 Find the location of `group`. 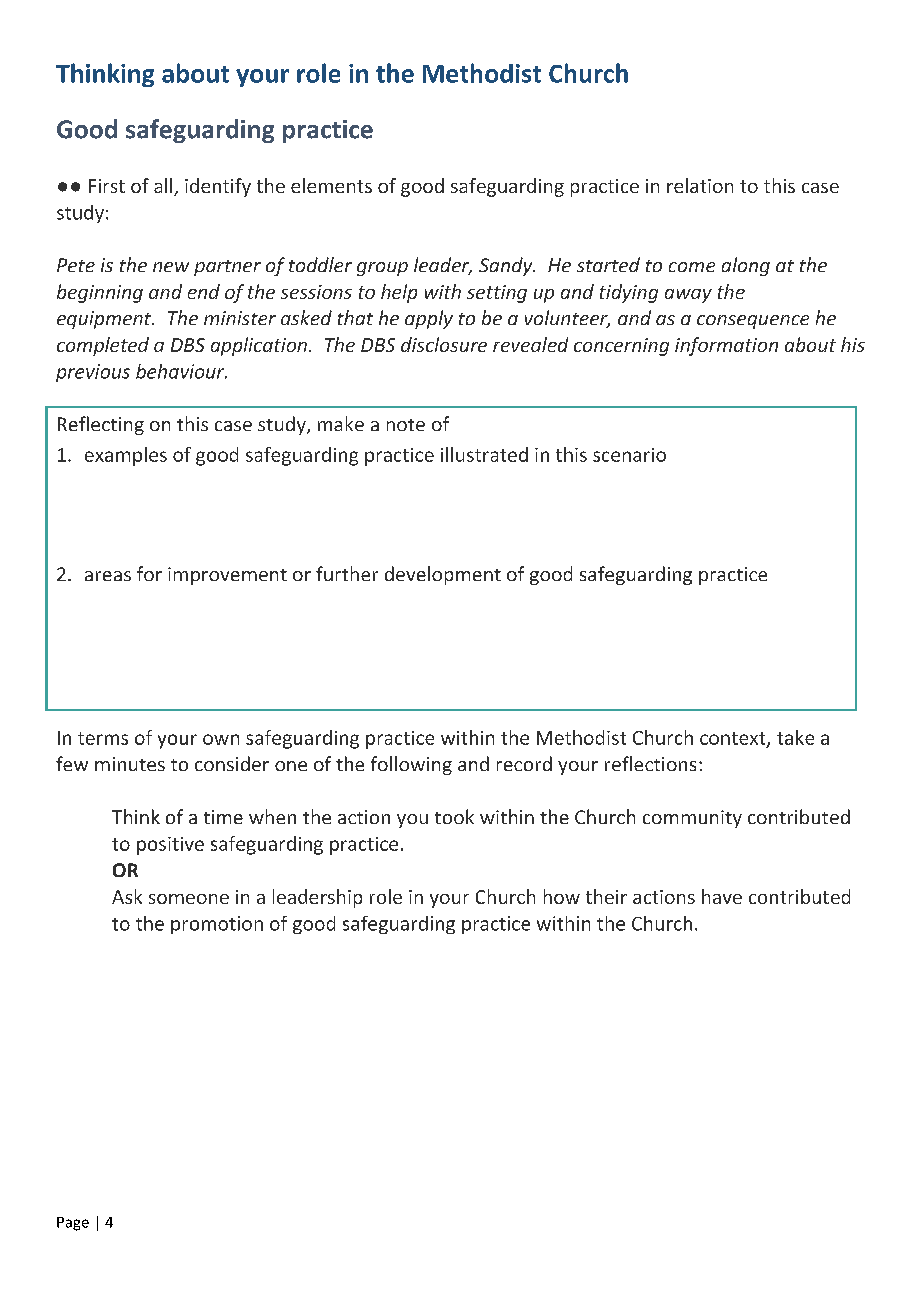

group is located at coordinates (382, 269).
